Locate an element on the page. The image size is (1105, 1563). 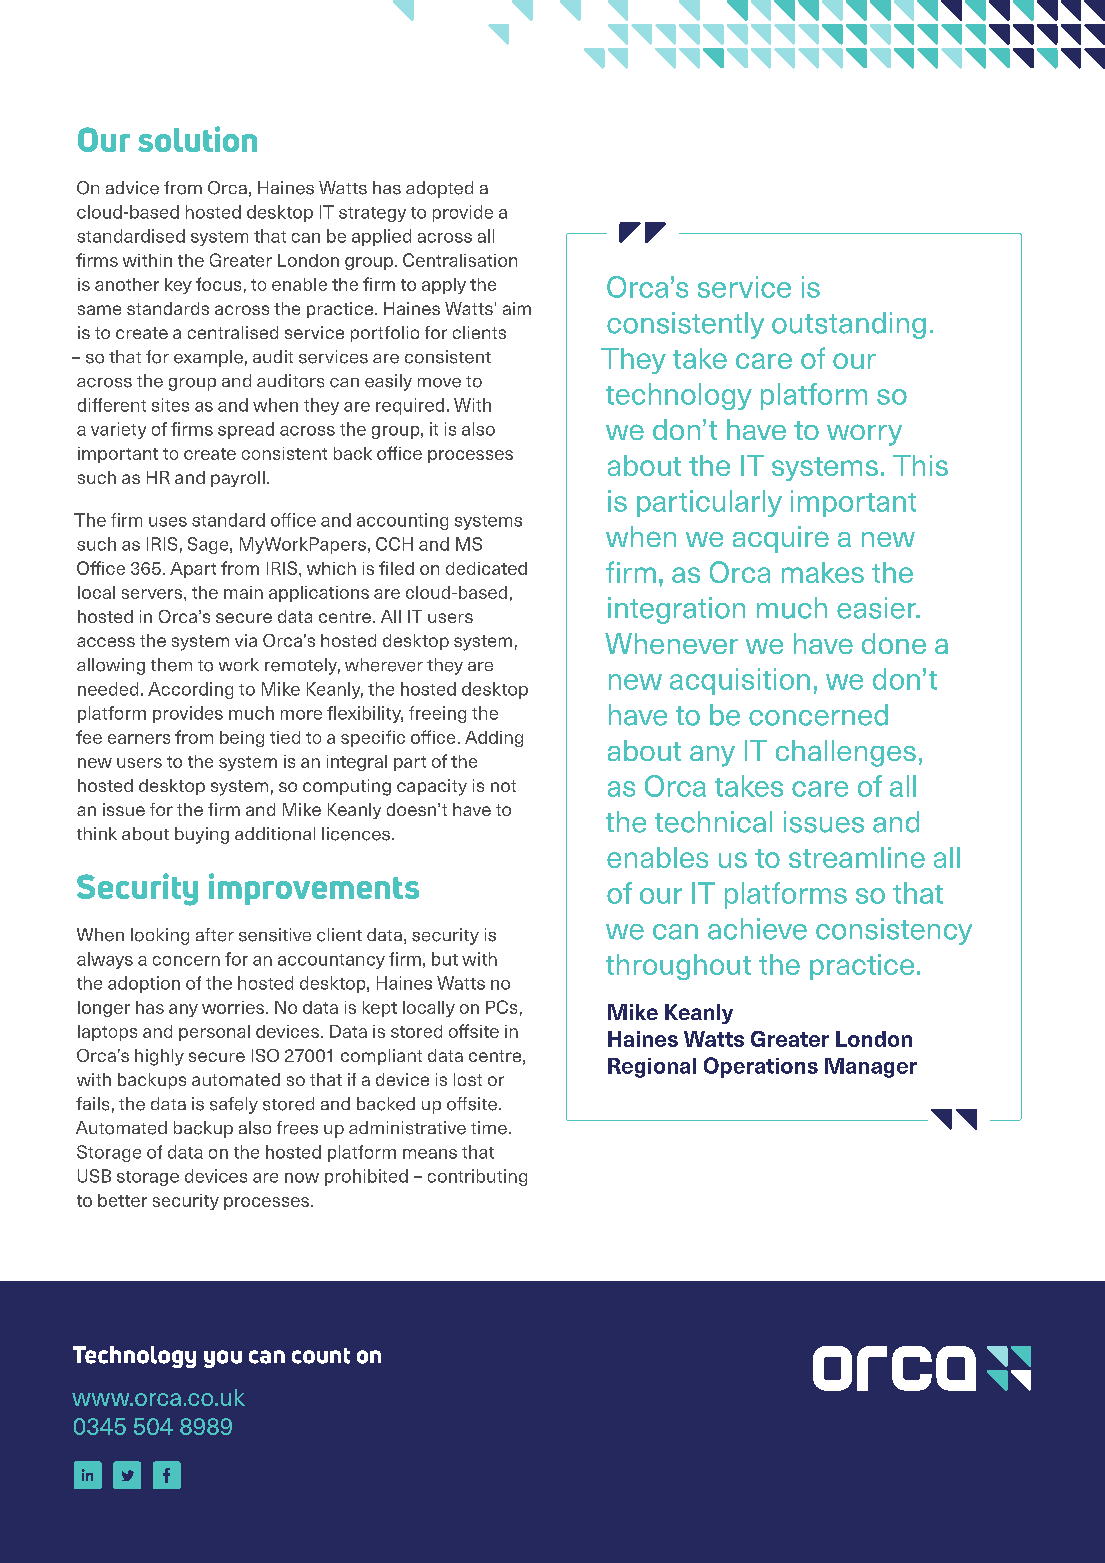
solution is located at coordinates (197, 139).
